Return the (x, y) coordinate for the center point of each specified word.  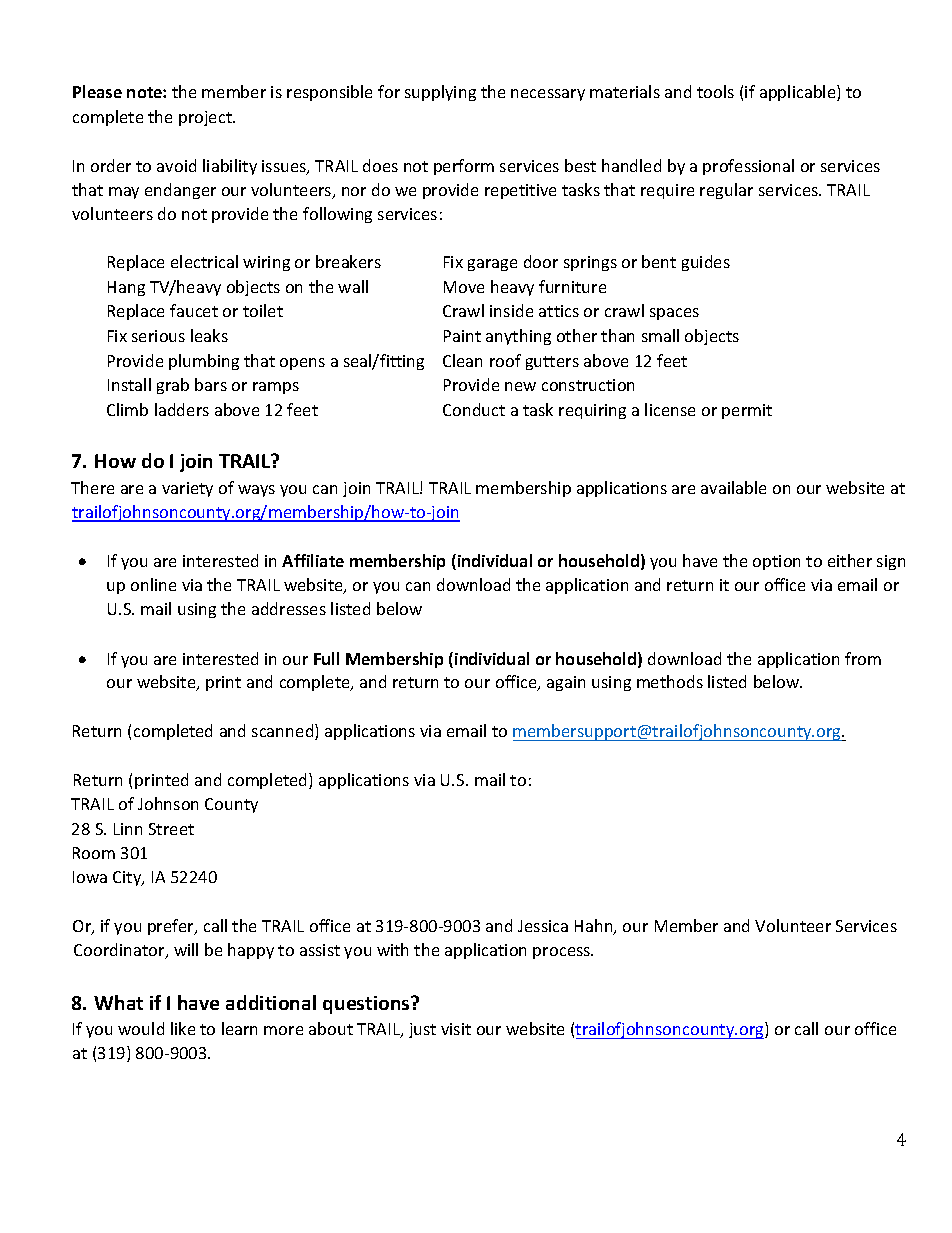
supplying (440, 93)
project (206, 118)
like (183, 1028)
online (153, 584)
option (776, 562)
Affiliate (313, 560)
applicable (799, 93)
